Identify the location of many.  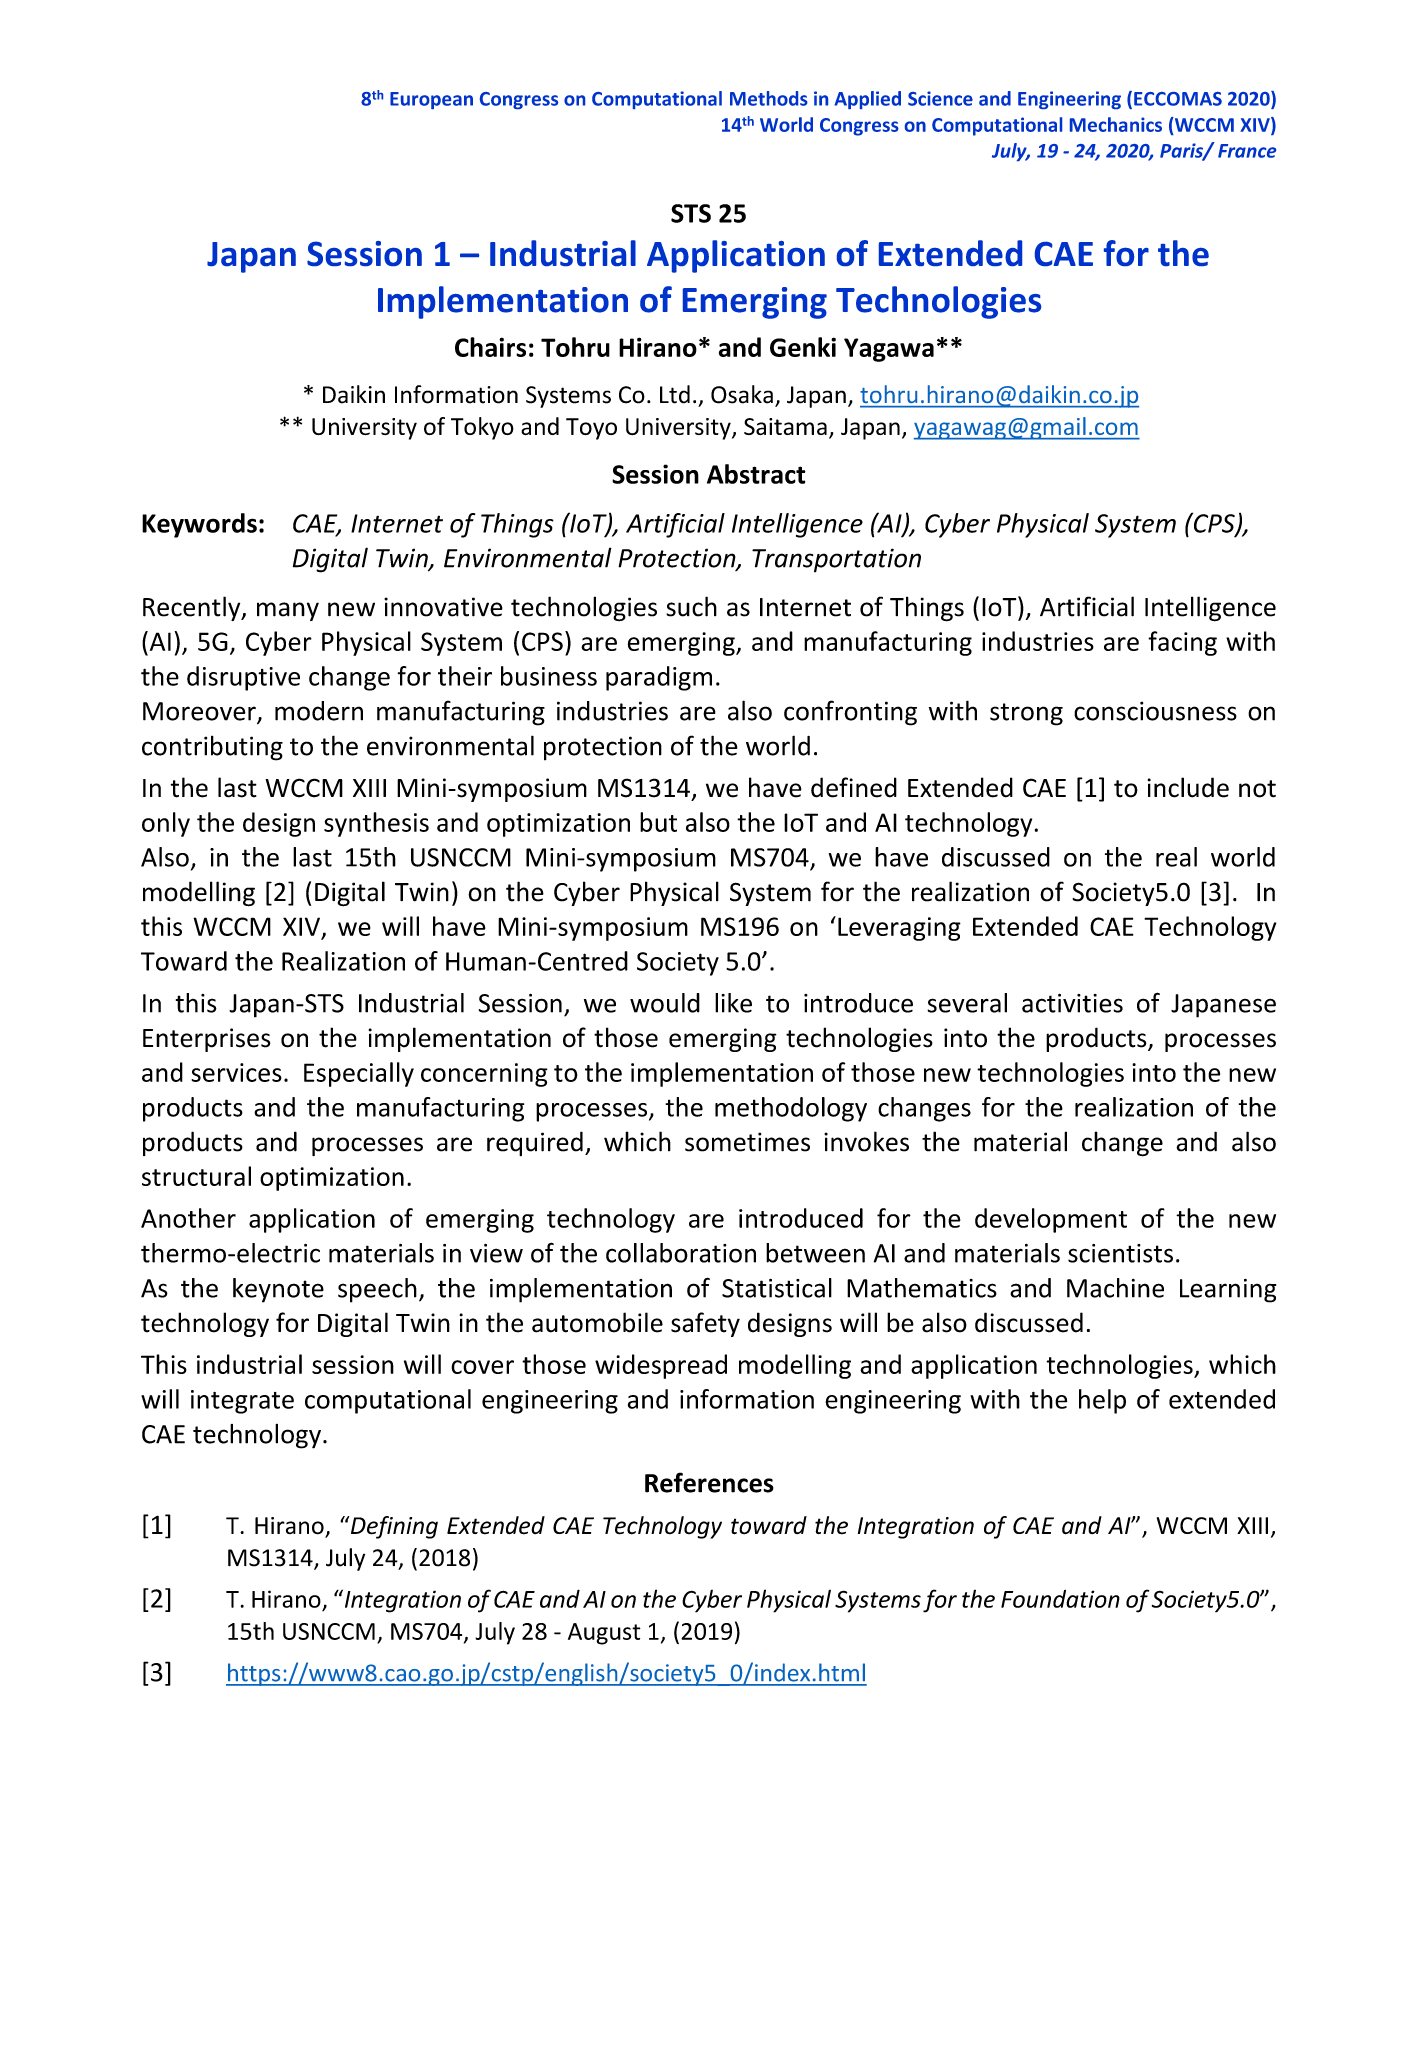
(288, 611).
